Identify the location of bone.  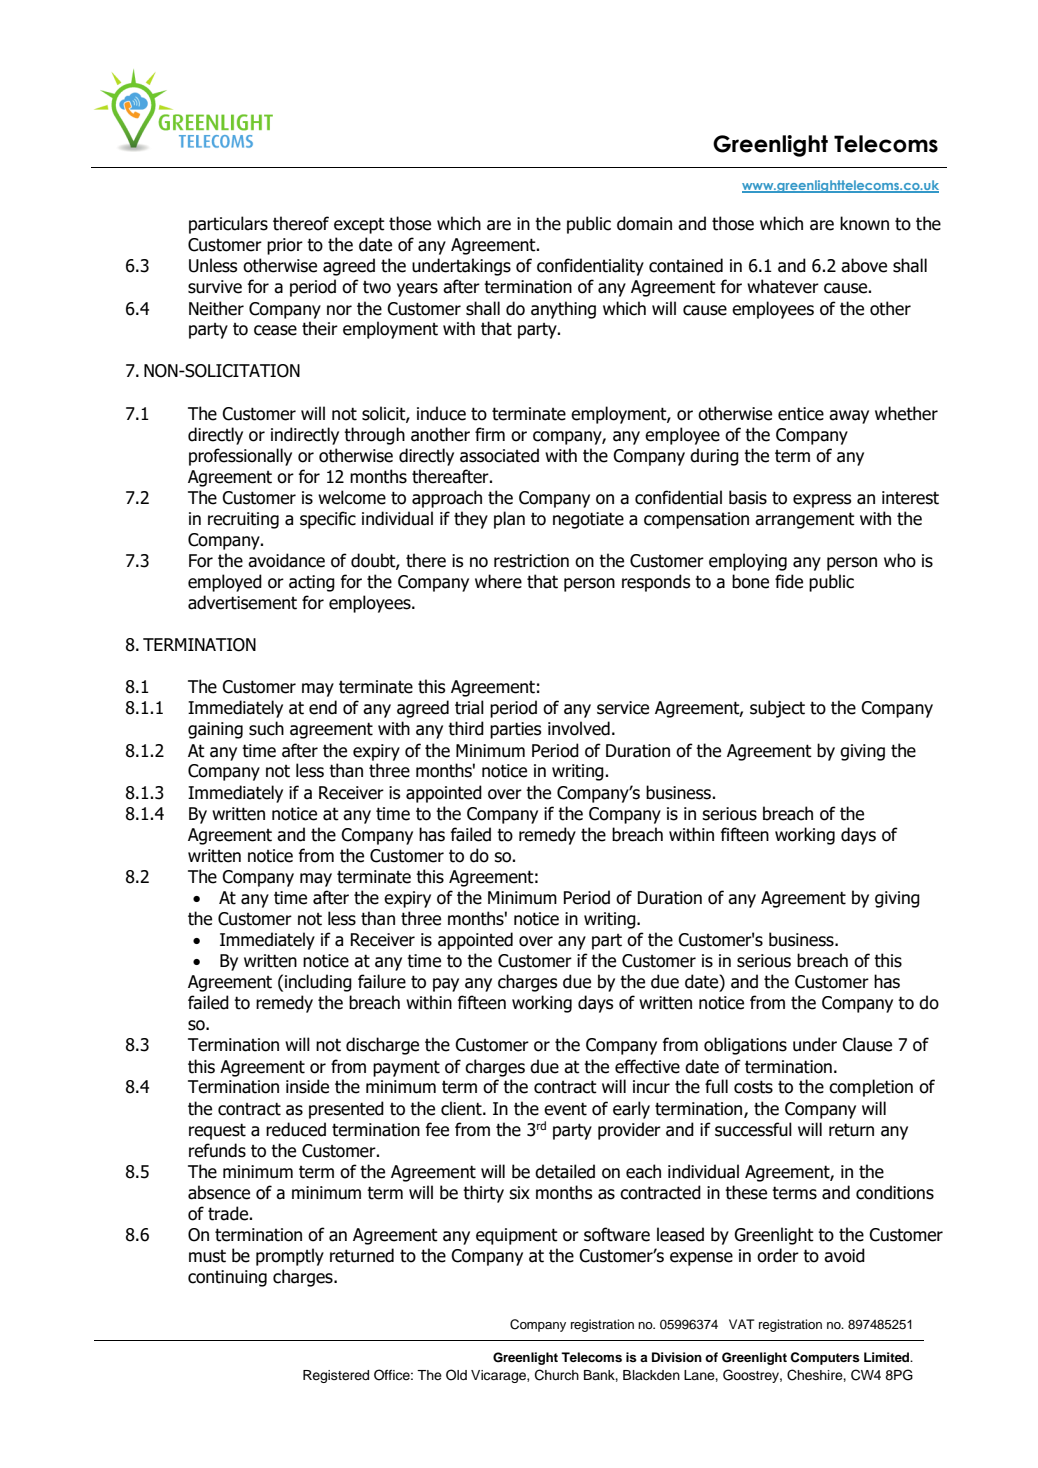
(750, 581).
